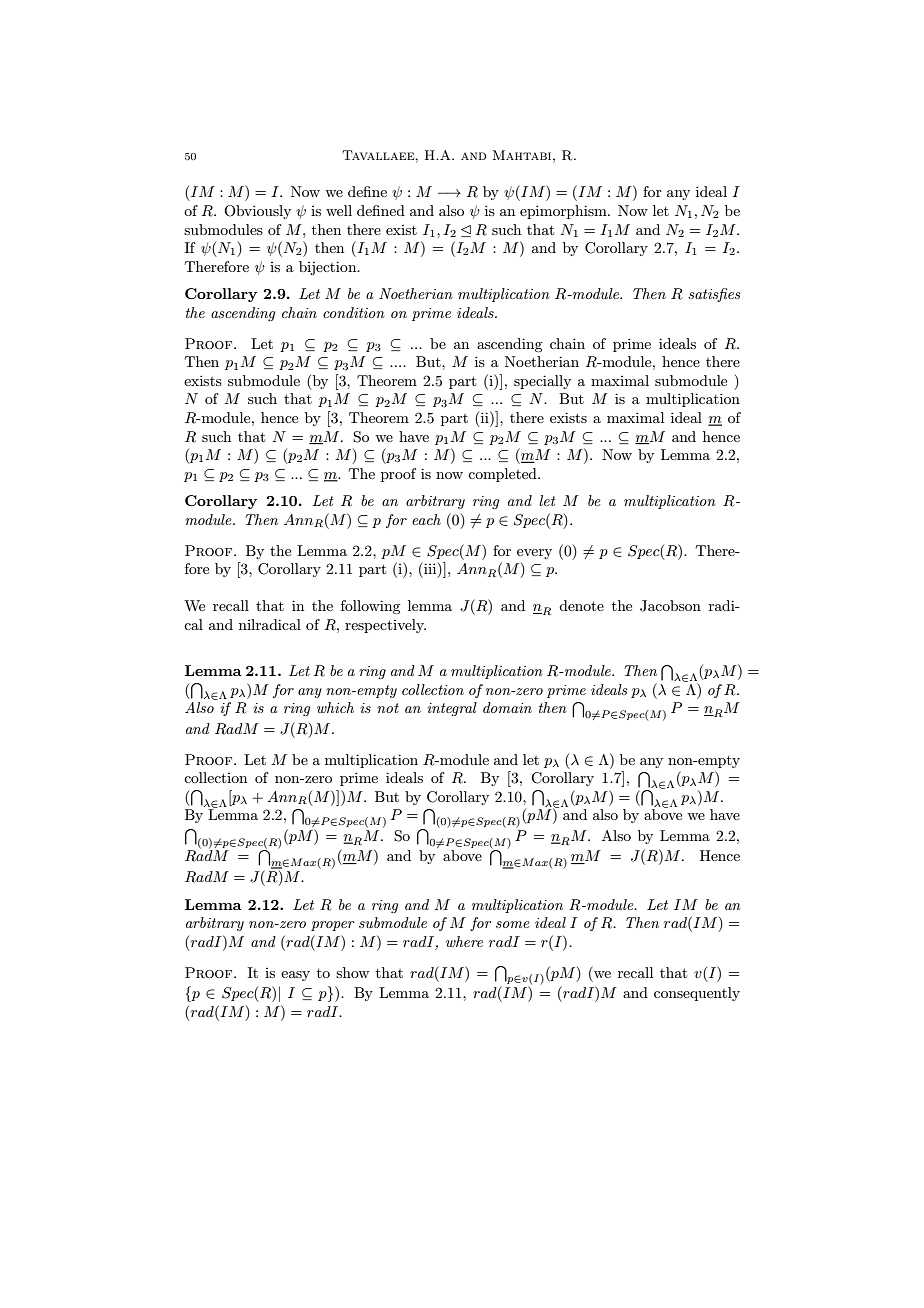  What do you see at coordinates (564, 212) in the image?
I see `epimorphism` at bounding box center [564, 212].
